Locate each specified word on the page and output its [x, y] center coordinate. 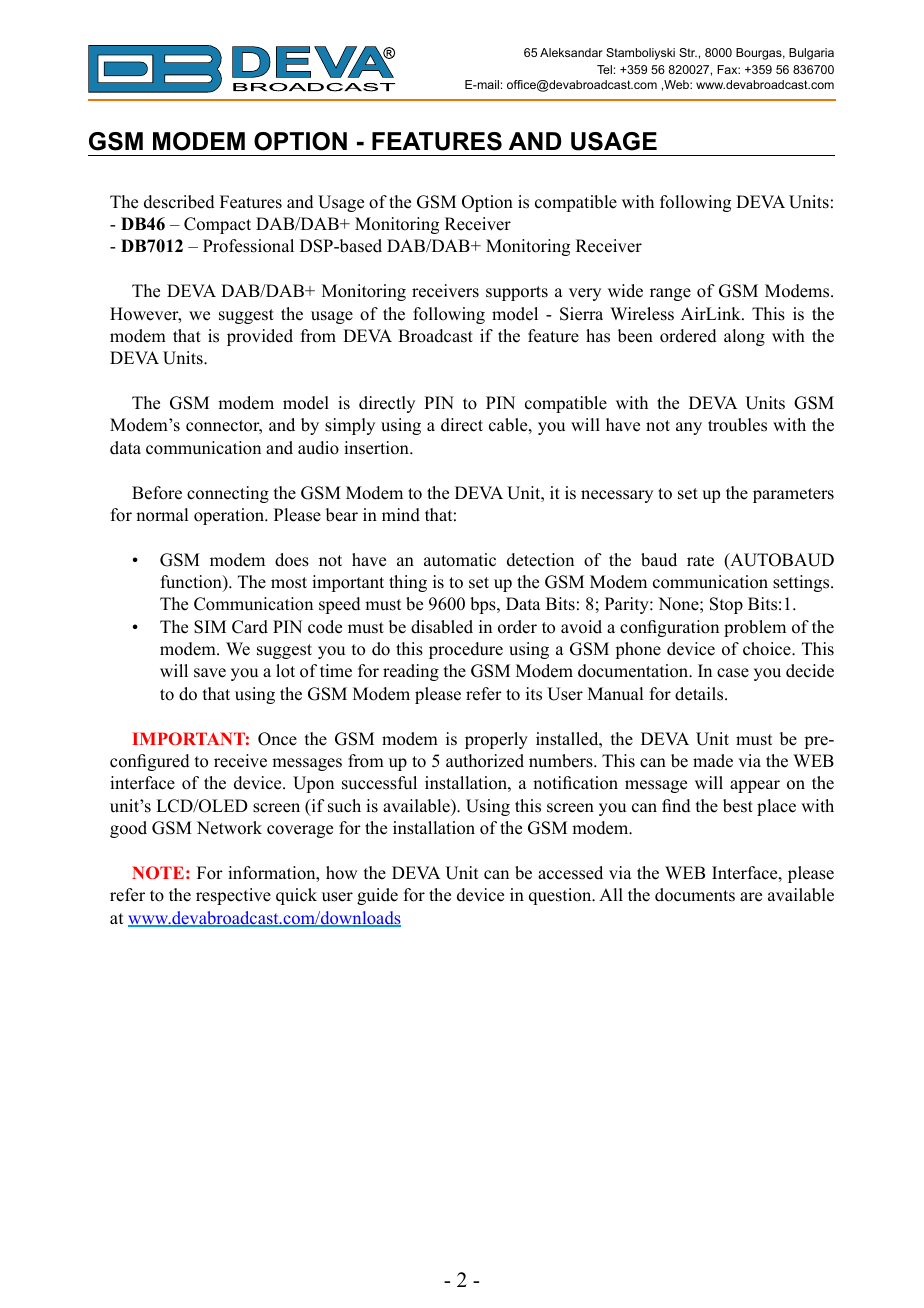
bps [484, 605]
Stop [726, 605]
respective [233, 896]
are [751, 897]
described [179, 202]
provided [260, 337]
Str [688, 52]
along [744, 337]
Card [250, 627]
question [561, 896]
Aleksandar [571, 52]
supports [517, 293]
